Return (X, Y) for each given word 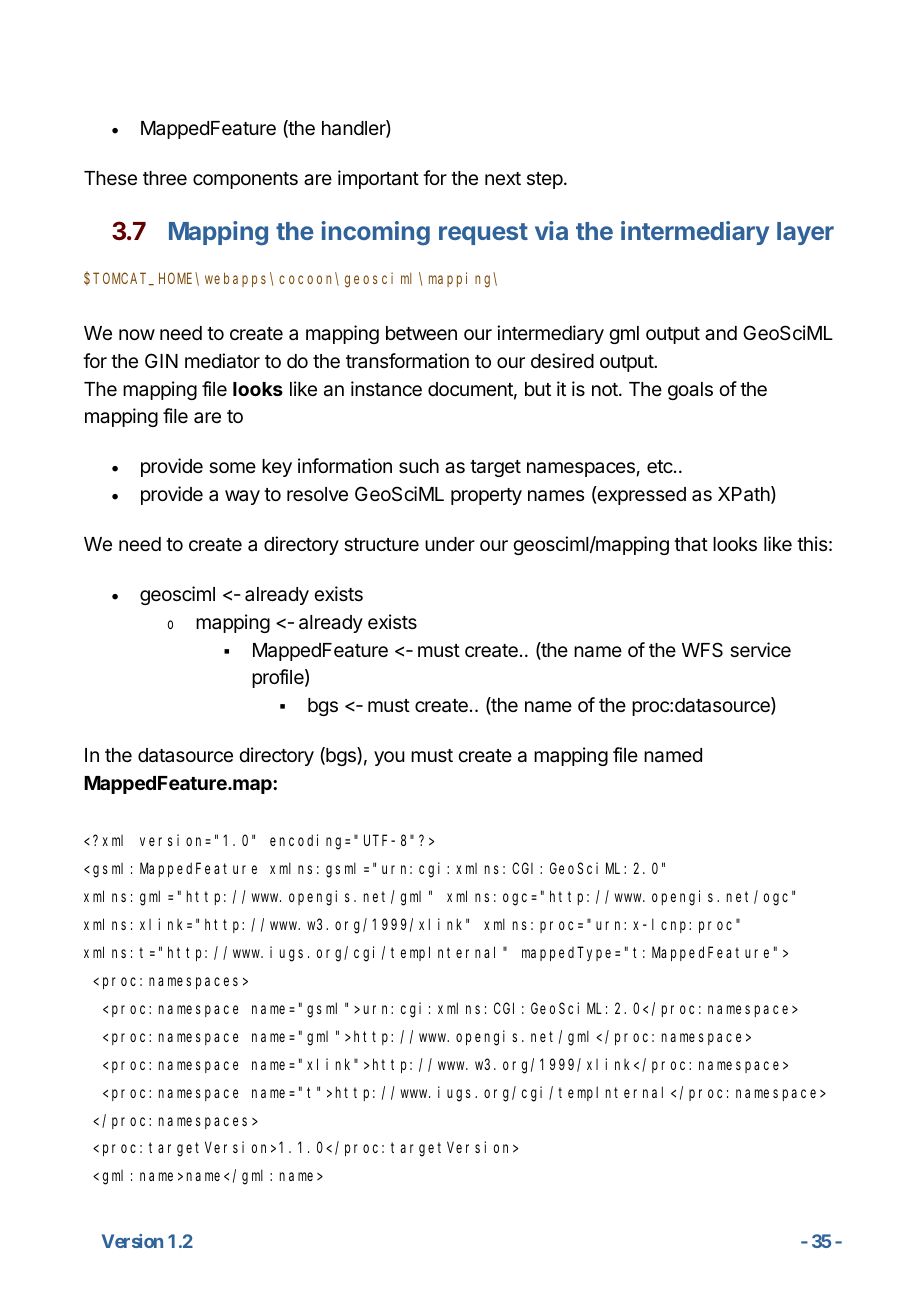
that (691, 544)
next (503, 178)
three (165, 178)
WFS (702, 650)
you (389, 758)
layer (805, 233)
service (760, 649)
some (232, 467)
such (419, 466)
